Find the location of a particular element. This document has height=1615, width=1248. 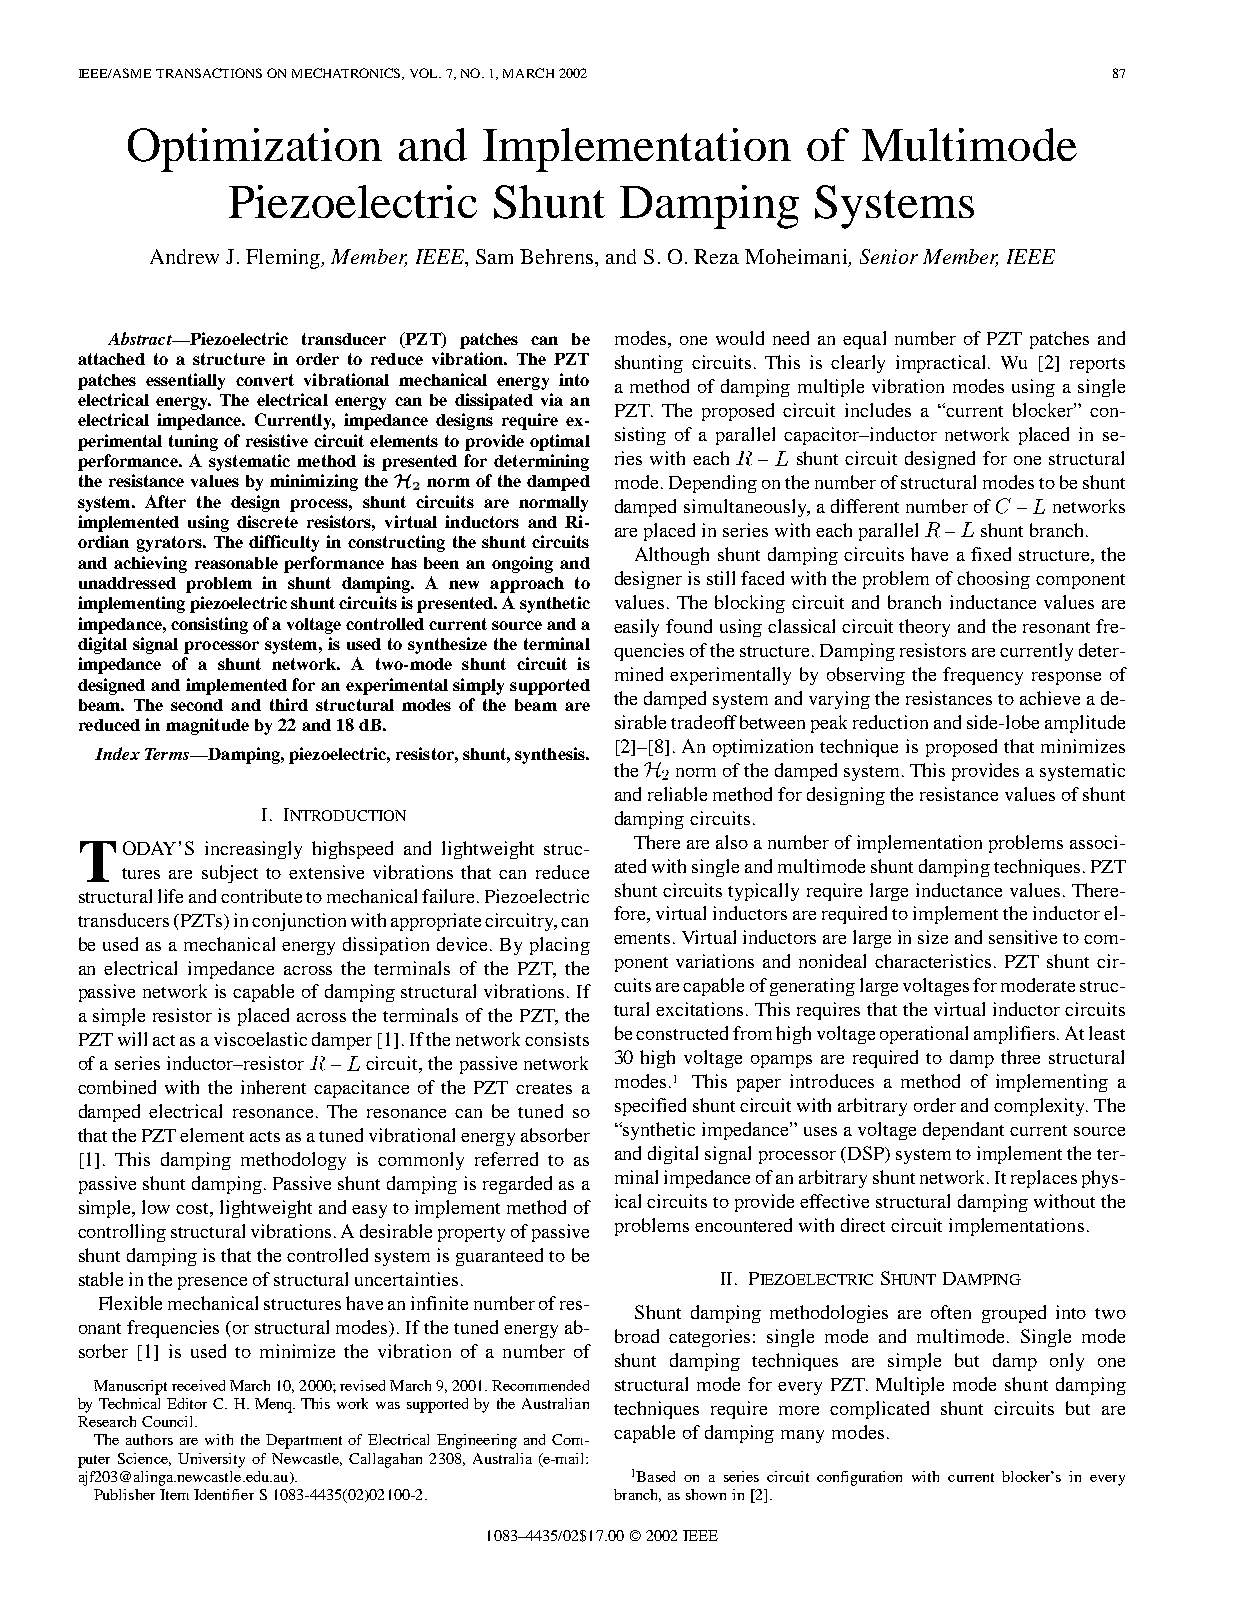

optimal is located at coordinates (560, 442).
